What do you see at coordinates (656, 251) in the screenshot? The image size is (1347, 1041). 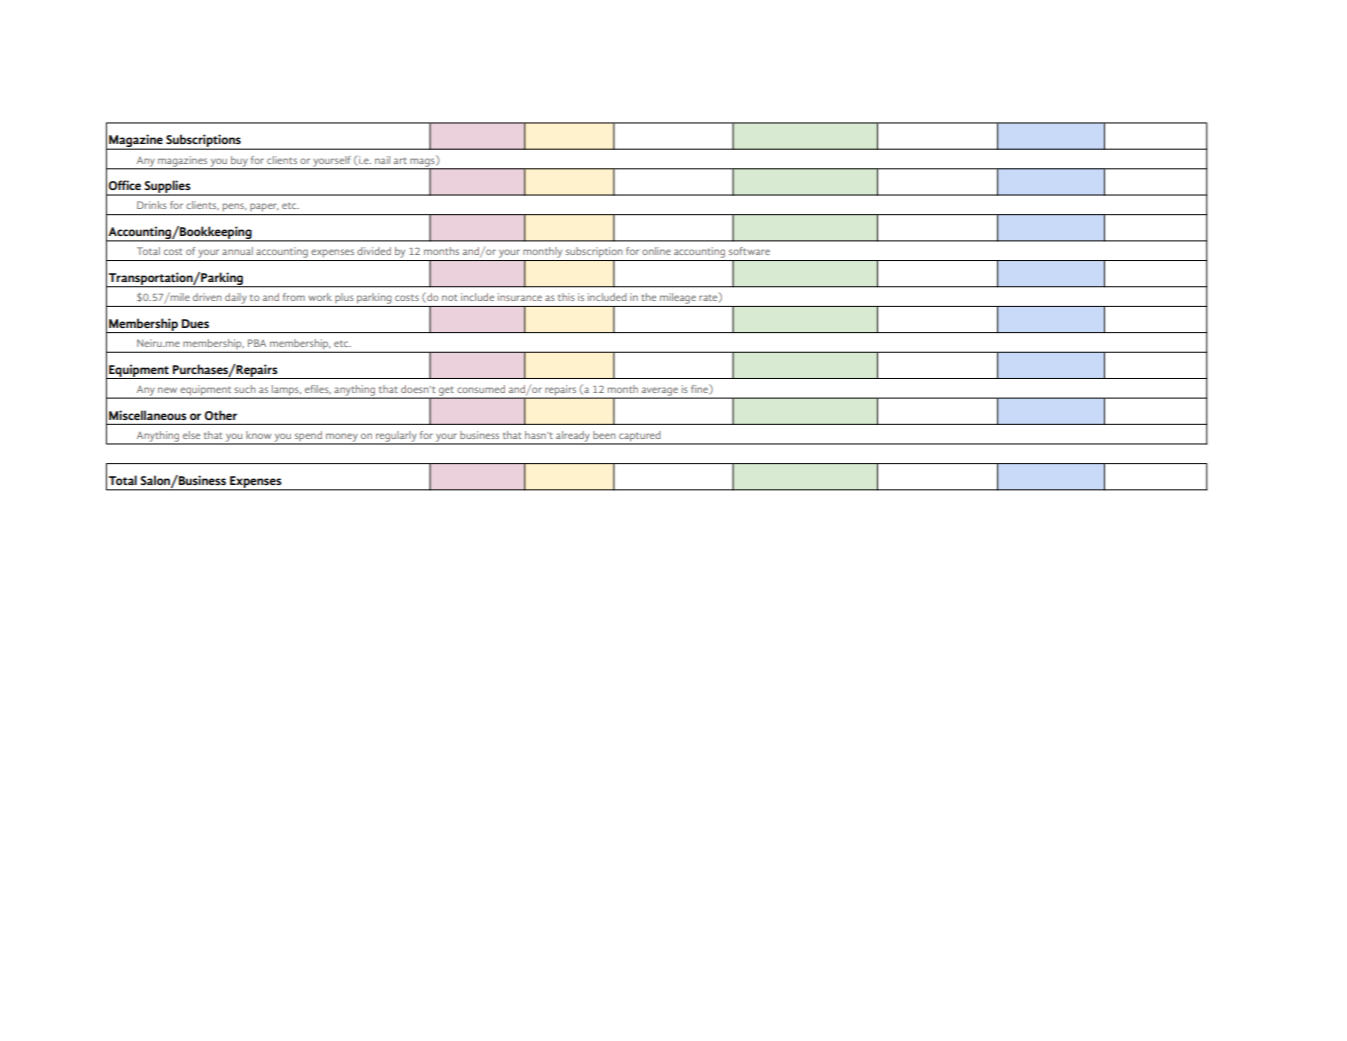 I see `online` at bounding box center [656, 251].
